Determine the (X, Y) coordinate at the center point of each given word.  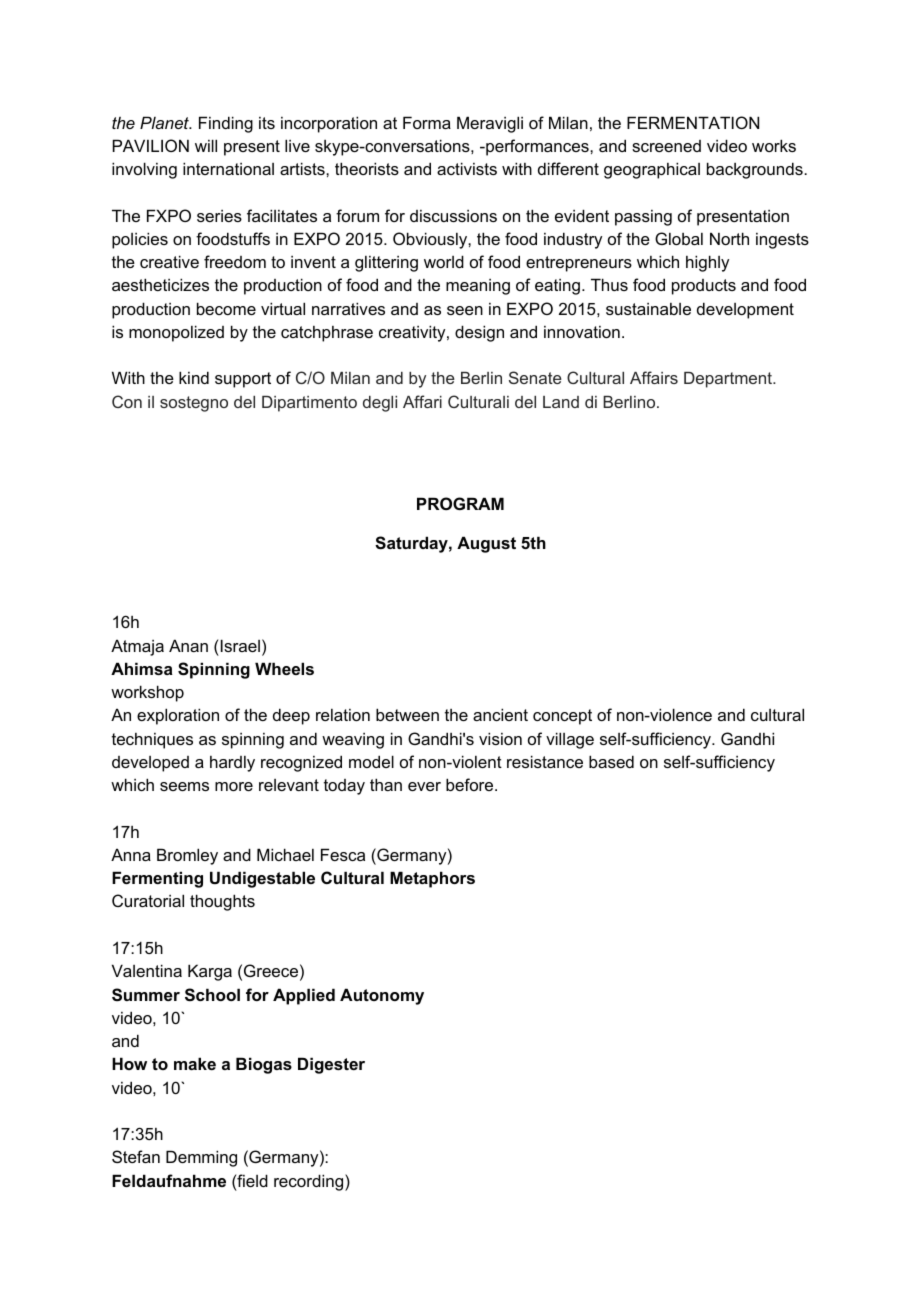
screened (666, 146)
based (611, 761)
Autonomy (382, 996)
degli (380, 404)
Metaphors (432, 879)
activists (467, 168)
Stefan (136, 1156)
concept (562, 717)
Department (729, 380)
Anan (188, 645)
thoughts (222, 902)
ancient (500, 714)
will (206, 145)
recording (310, 1182)
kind (194, 377)
